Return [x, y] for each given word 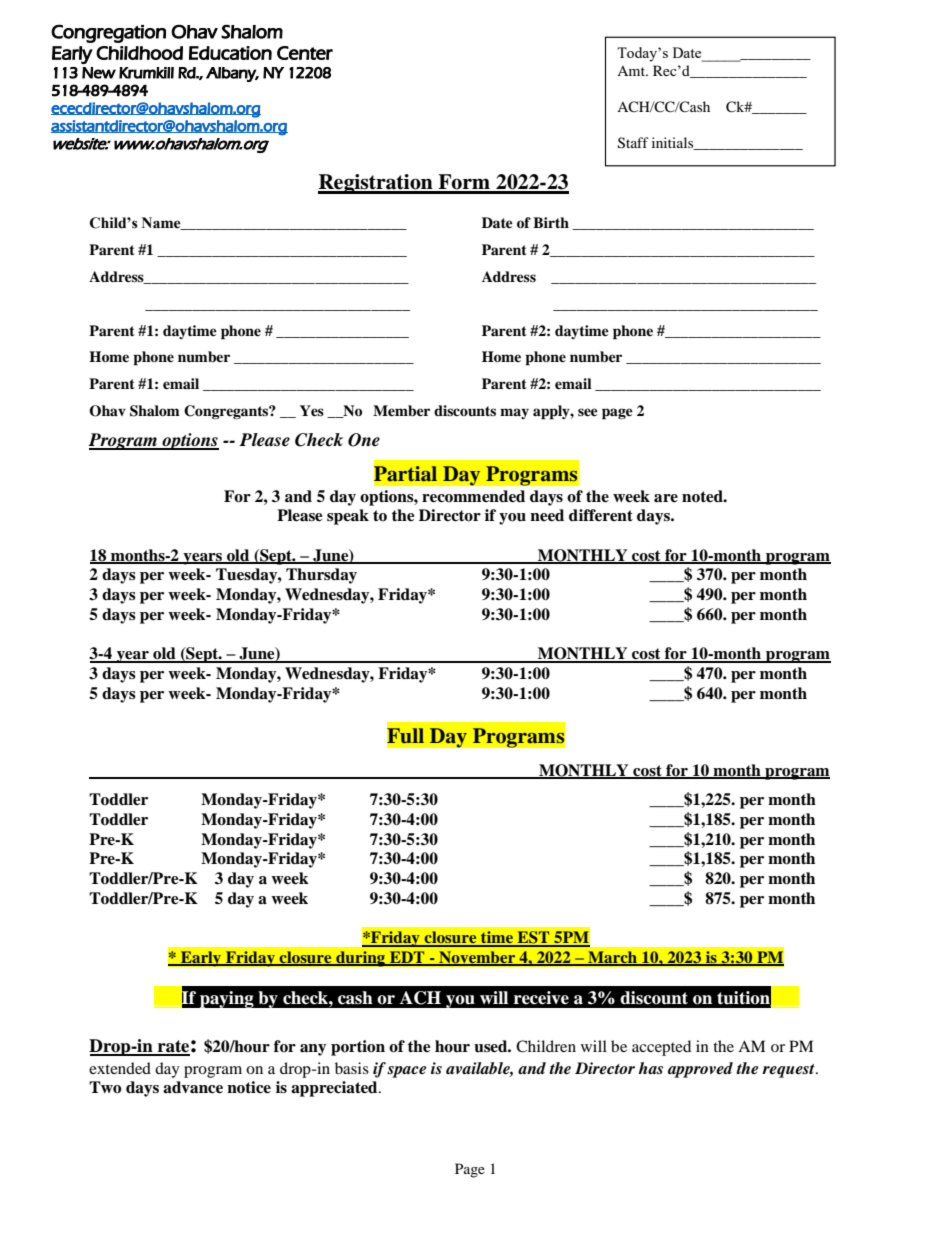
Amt [632, 71]
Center [305, 53]
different [601, 515]
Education [230, 53]
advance [193, 1087]
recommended [473, 496]
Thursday [321, 576]
